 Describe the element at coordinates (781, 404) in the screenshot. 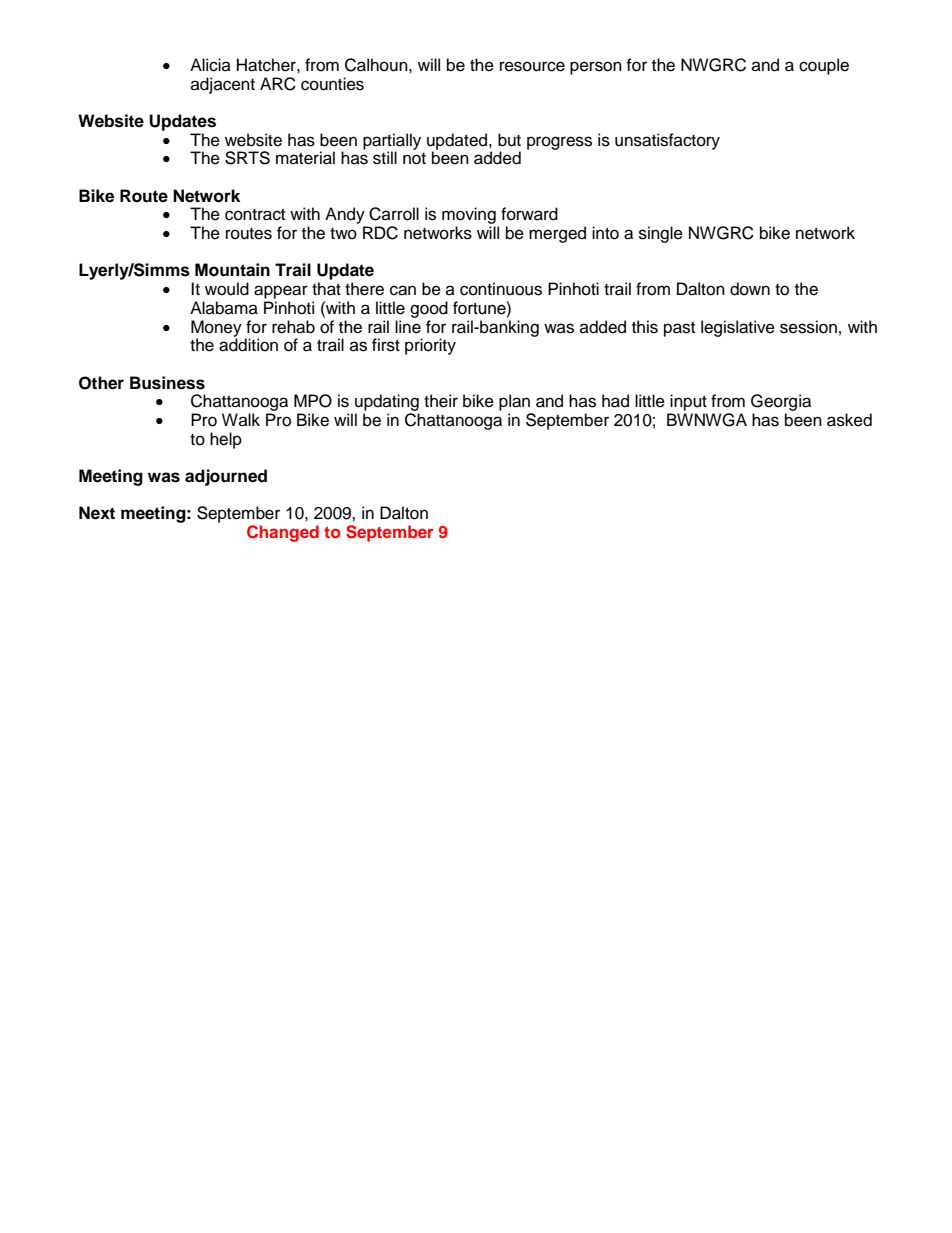

I see `Georgia` at that location.
